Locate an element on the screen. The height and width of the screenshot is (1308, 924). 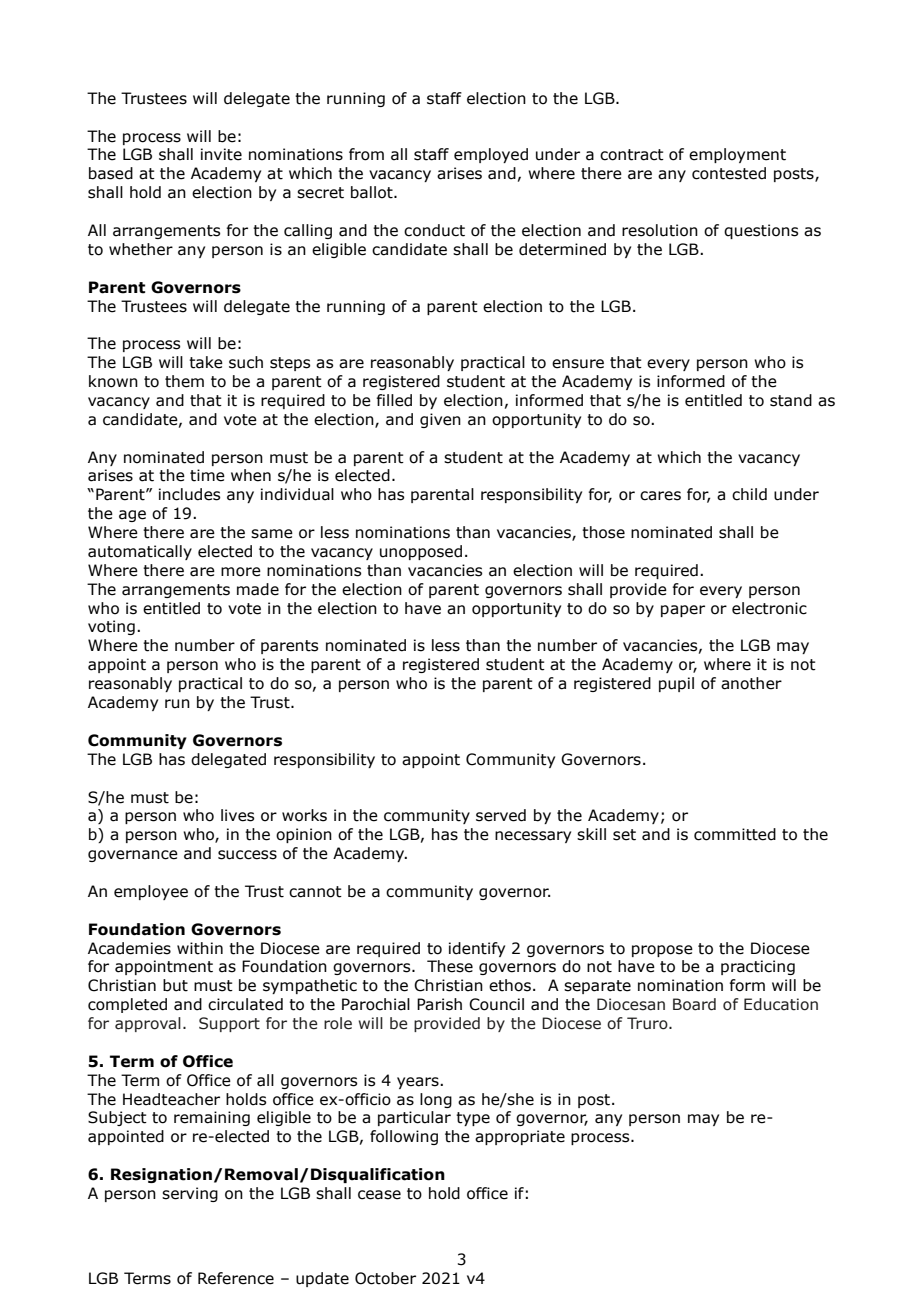
appropriate is located at coordinates (520, 1137).
